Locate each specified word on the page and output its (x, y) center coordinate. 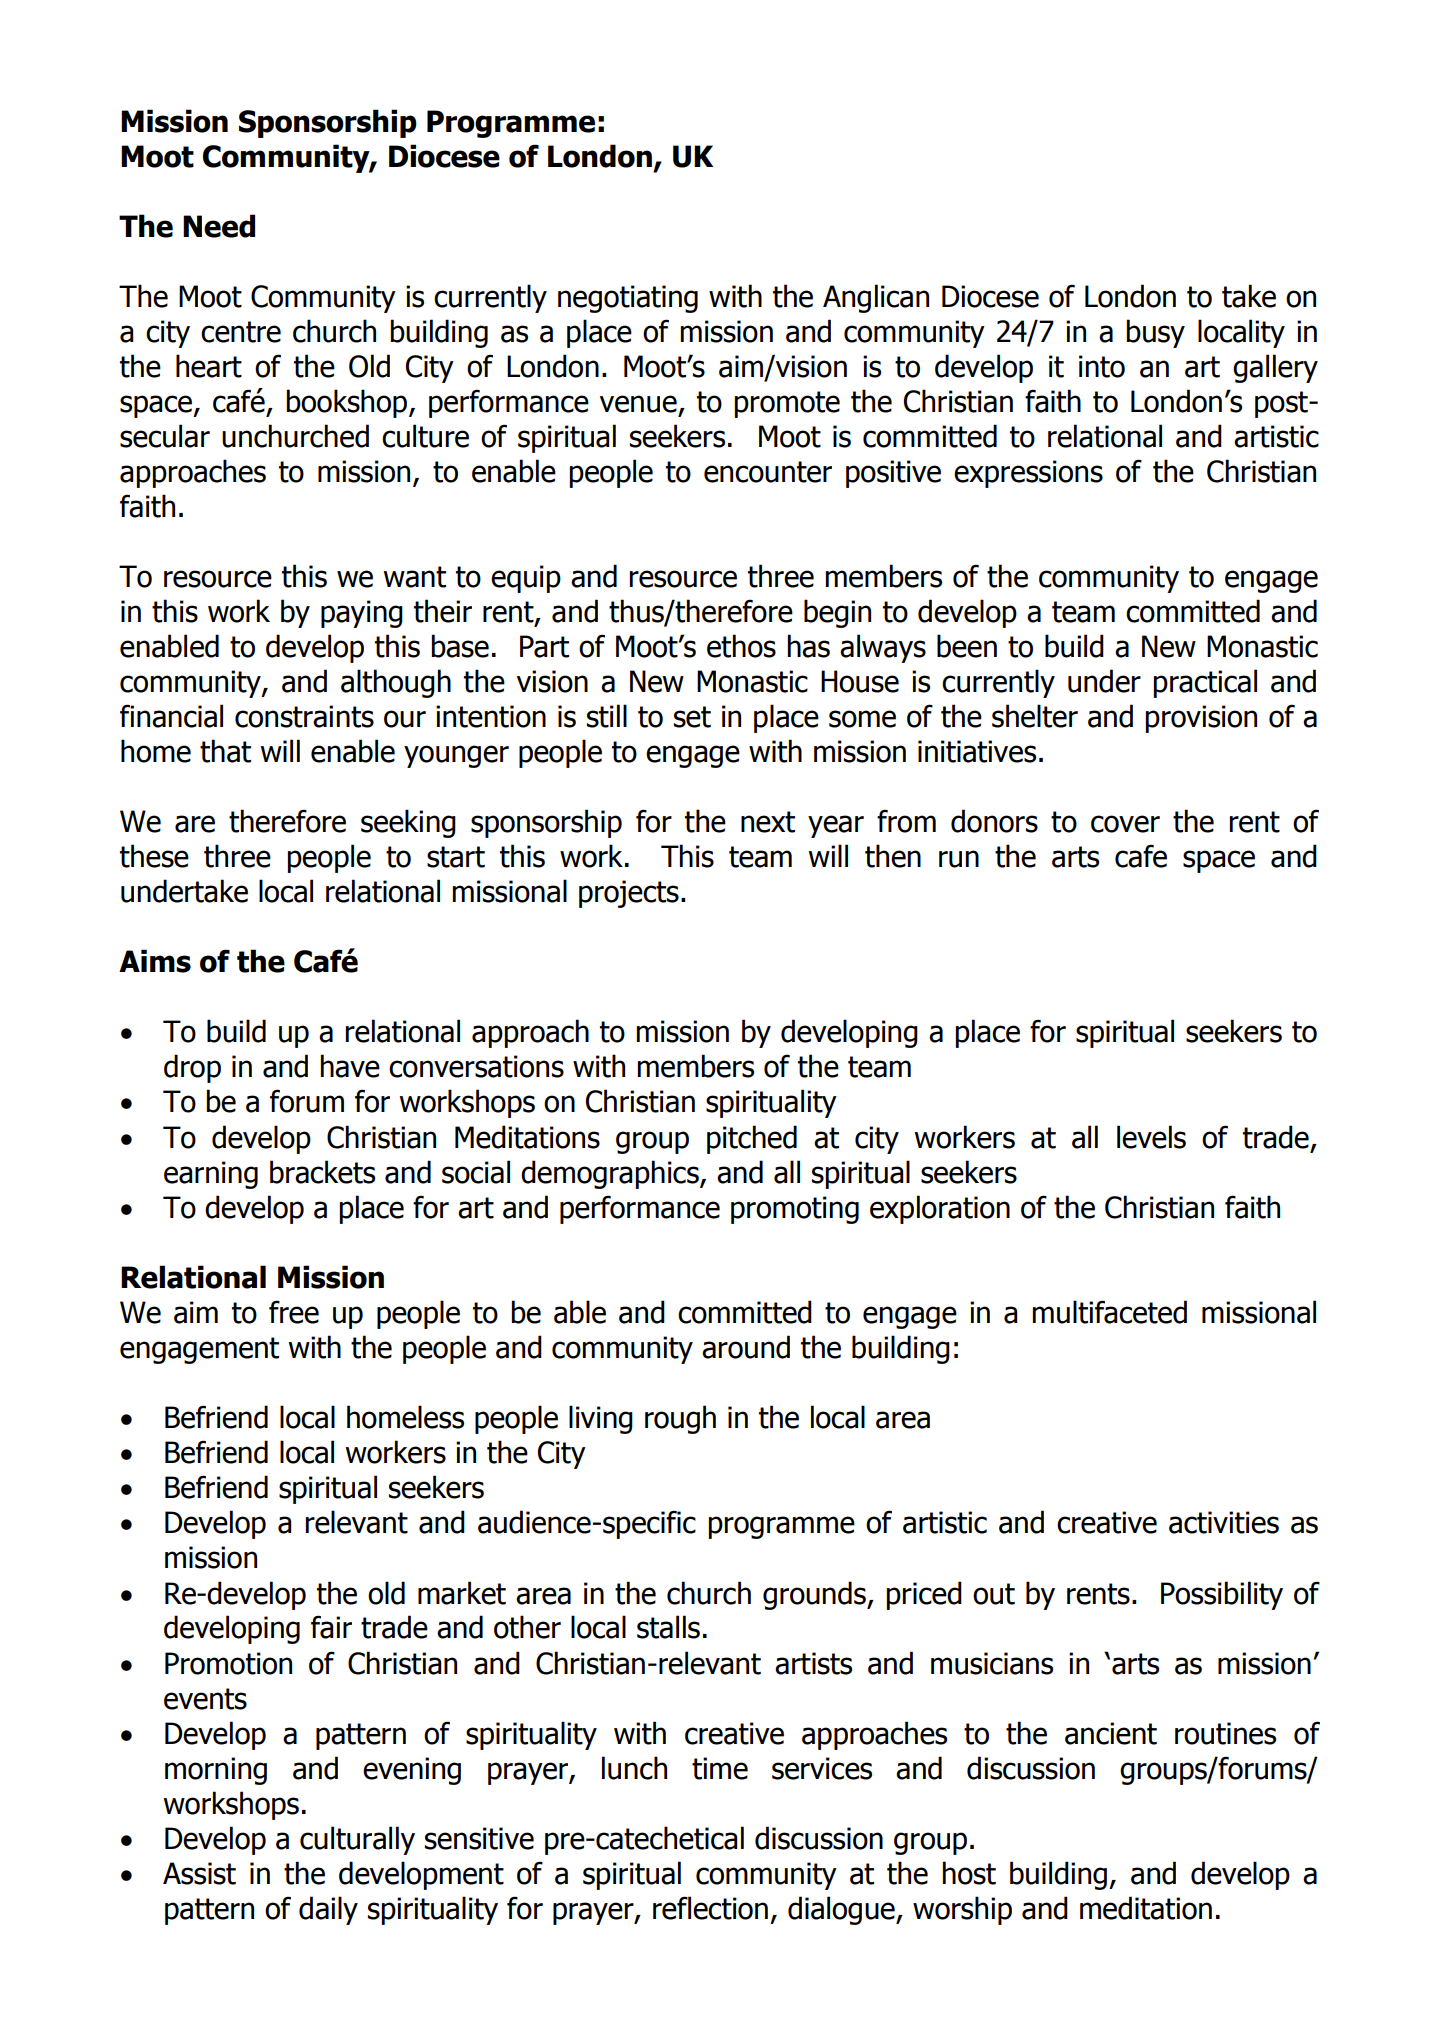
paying (362, 614)
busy (1155, 333)
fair (331, 1627)
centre (241, 332)
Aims (155, 961)
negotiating (628, 299)
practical (1205, 683)
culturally (357, 1840)
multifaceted (1109, 1312)
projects (629, 894)
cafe (1141, 856)
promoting (795, 1210)
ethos (741, 646)
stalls (668, 1627)
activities (1224, 1522)
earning (211, 1175)
